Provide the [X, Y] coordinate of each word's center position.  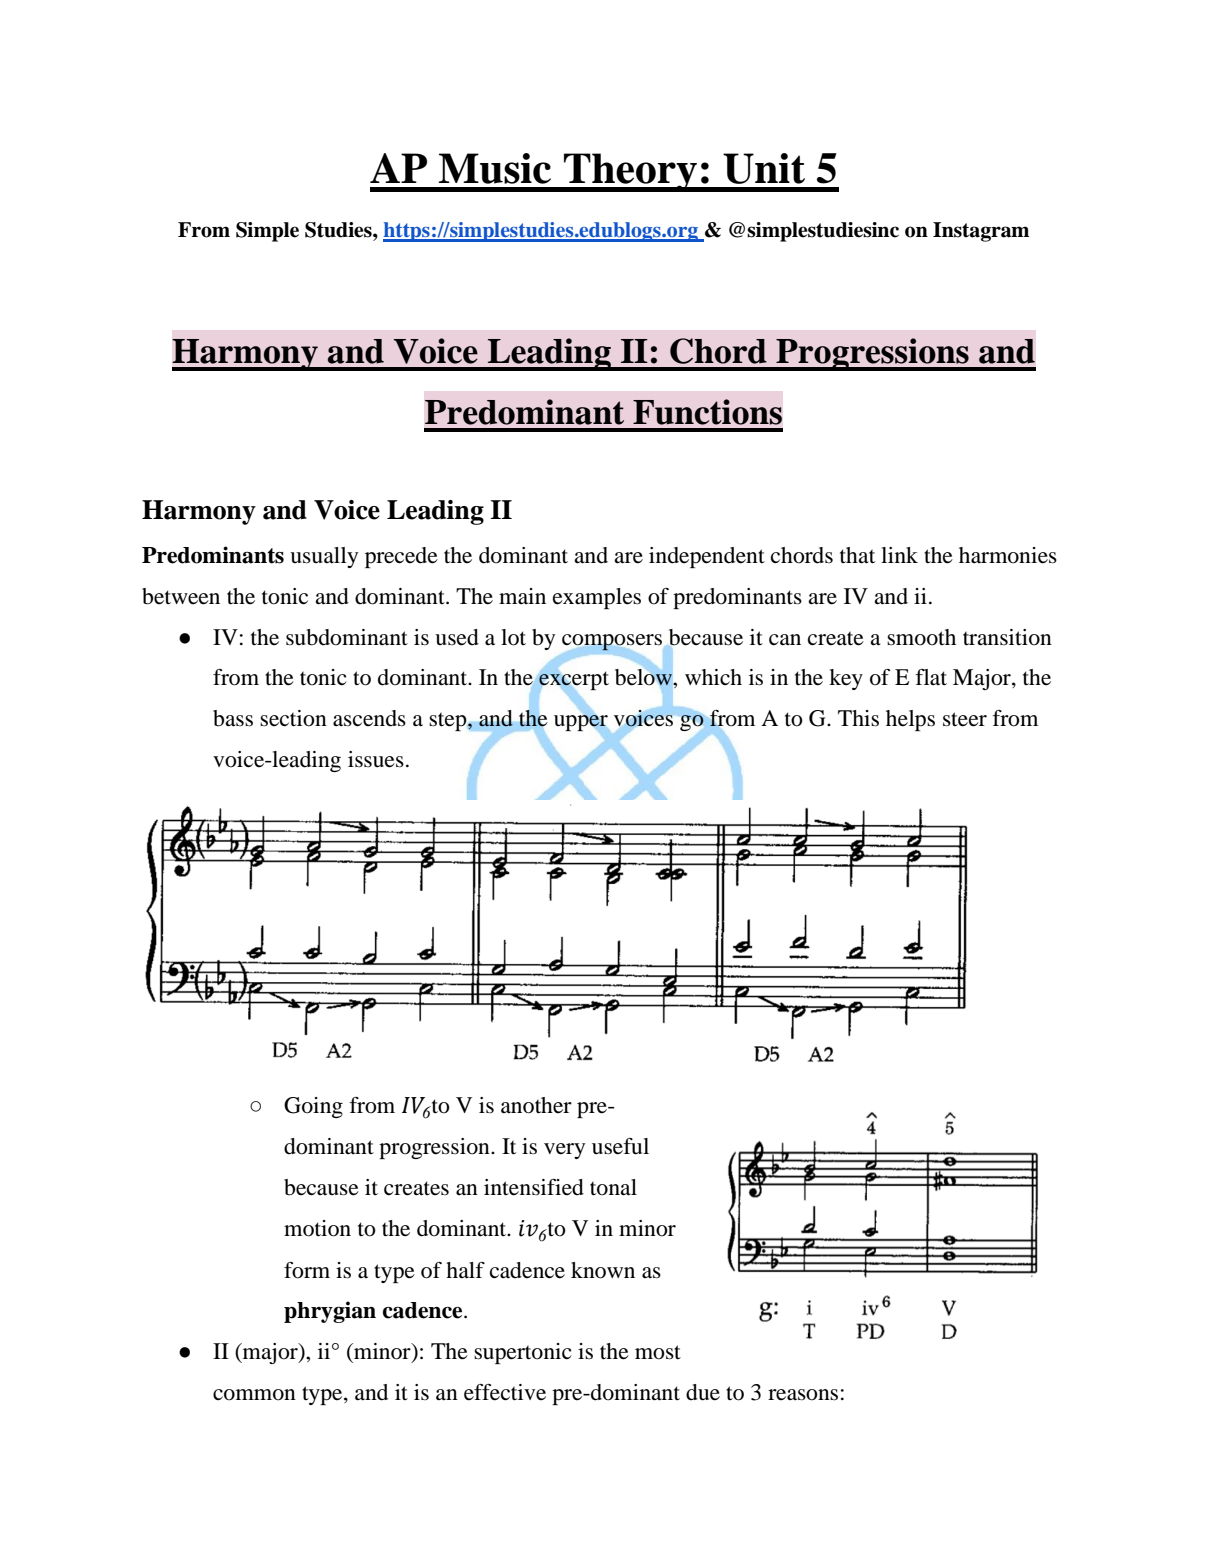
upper [581, 723]
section [293, 718]
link [899, 555]
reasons [803, 1395]
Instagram [981, 232]
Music [495, 168]
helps [910, 720]
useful [620, 1146]
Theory [630, 172]
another [536, 1105]
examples [597, 598]
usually [324, 557]
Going [313, 1107]
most [658, 1352]
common [254, 1395]
